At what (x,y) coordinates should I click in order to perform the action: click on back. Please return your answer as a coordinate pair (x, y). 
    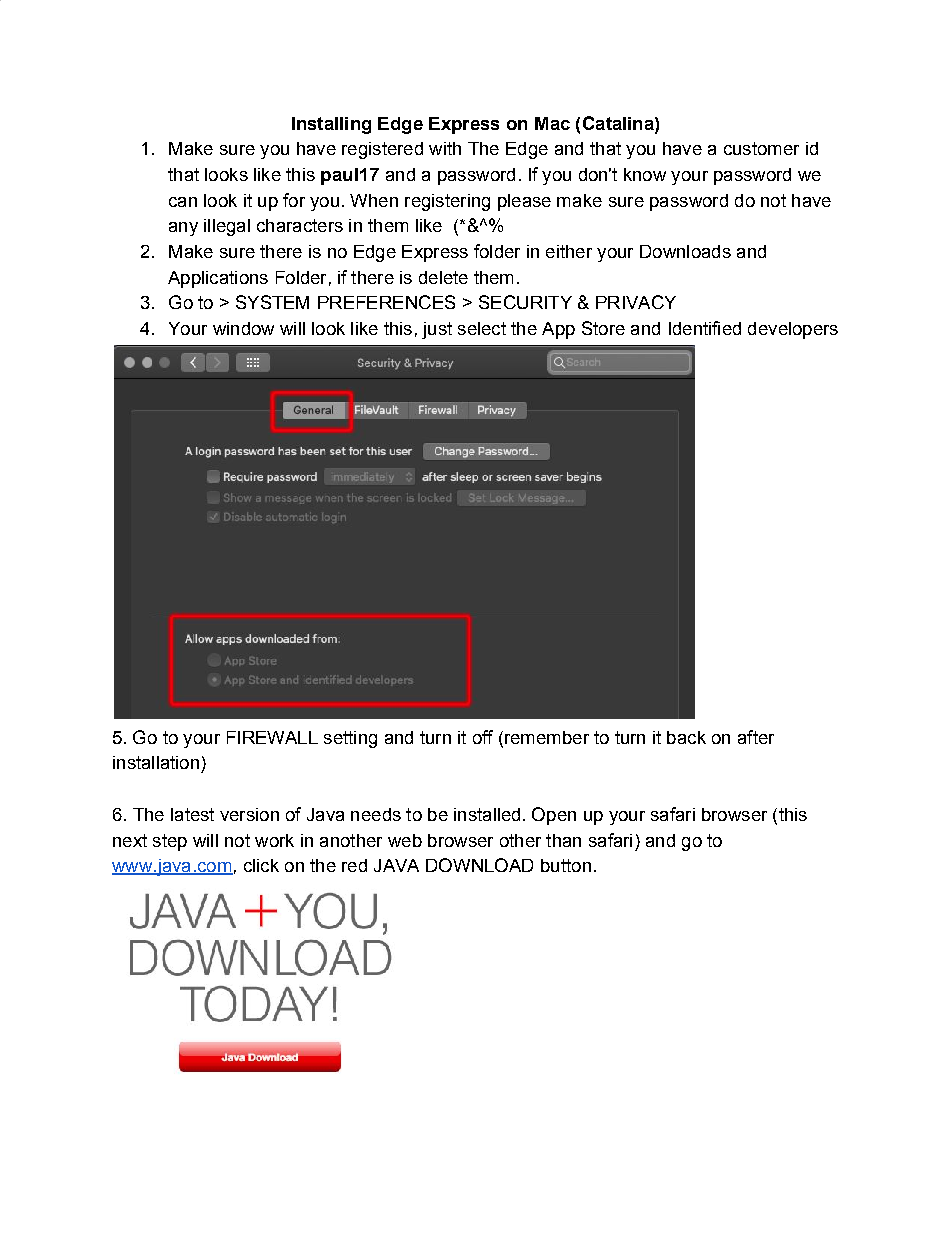
    Looking at the image, I should click on (686, 737).
